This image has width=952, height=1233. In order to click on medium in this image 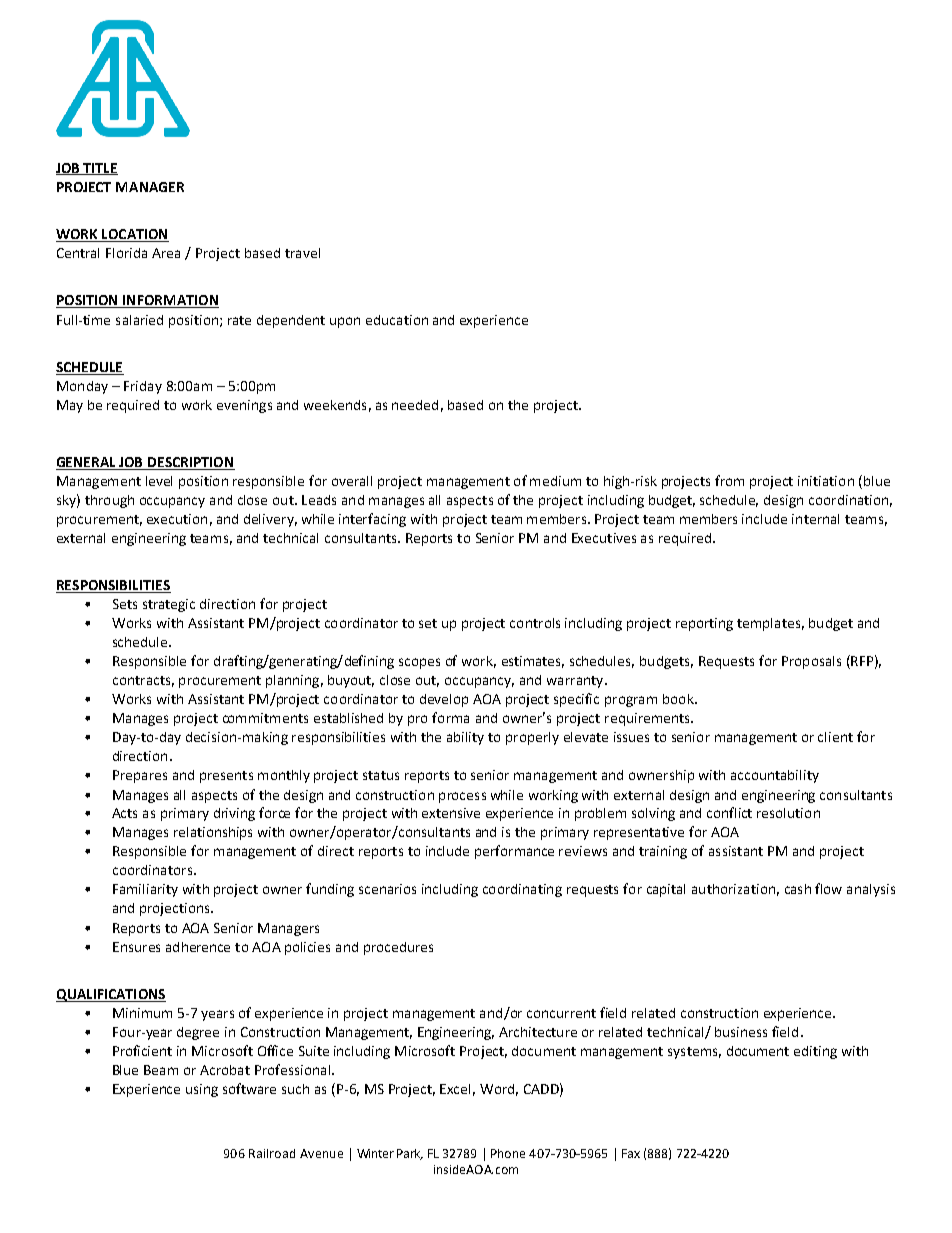, I will do `click(555, 481)`.
